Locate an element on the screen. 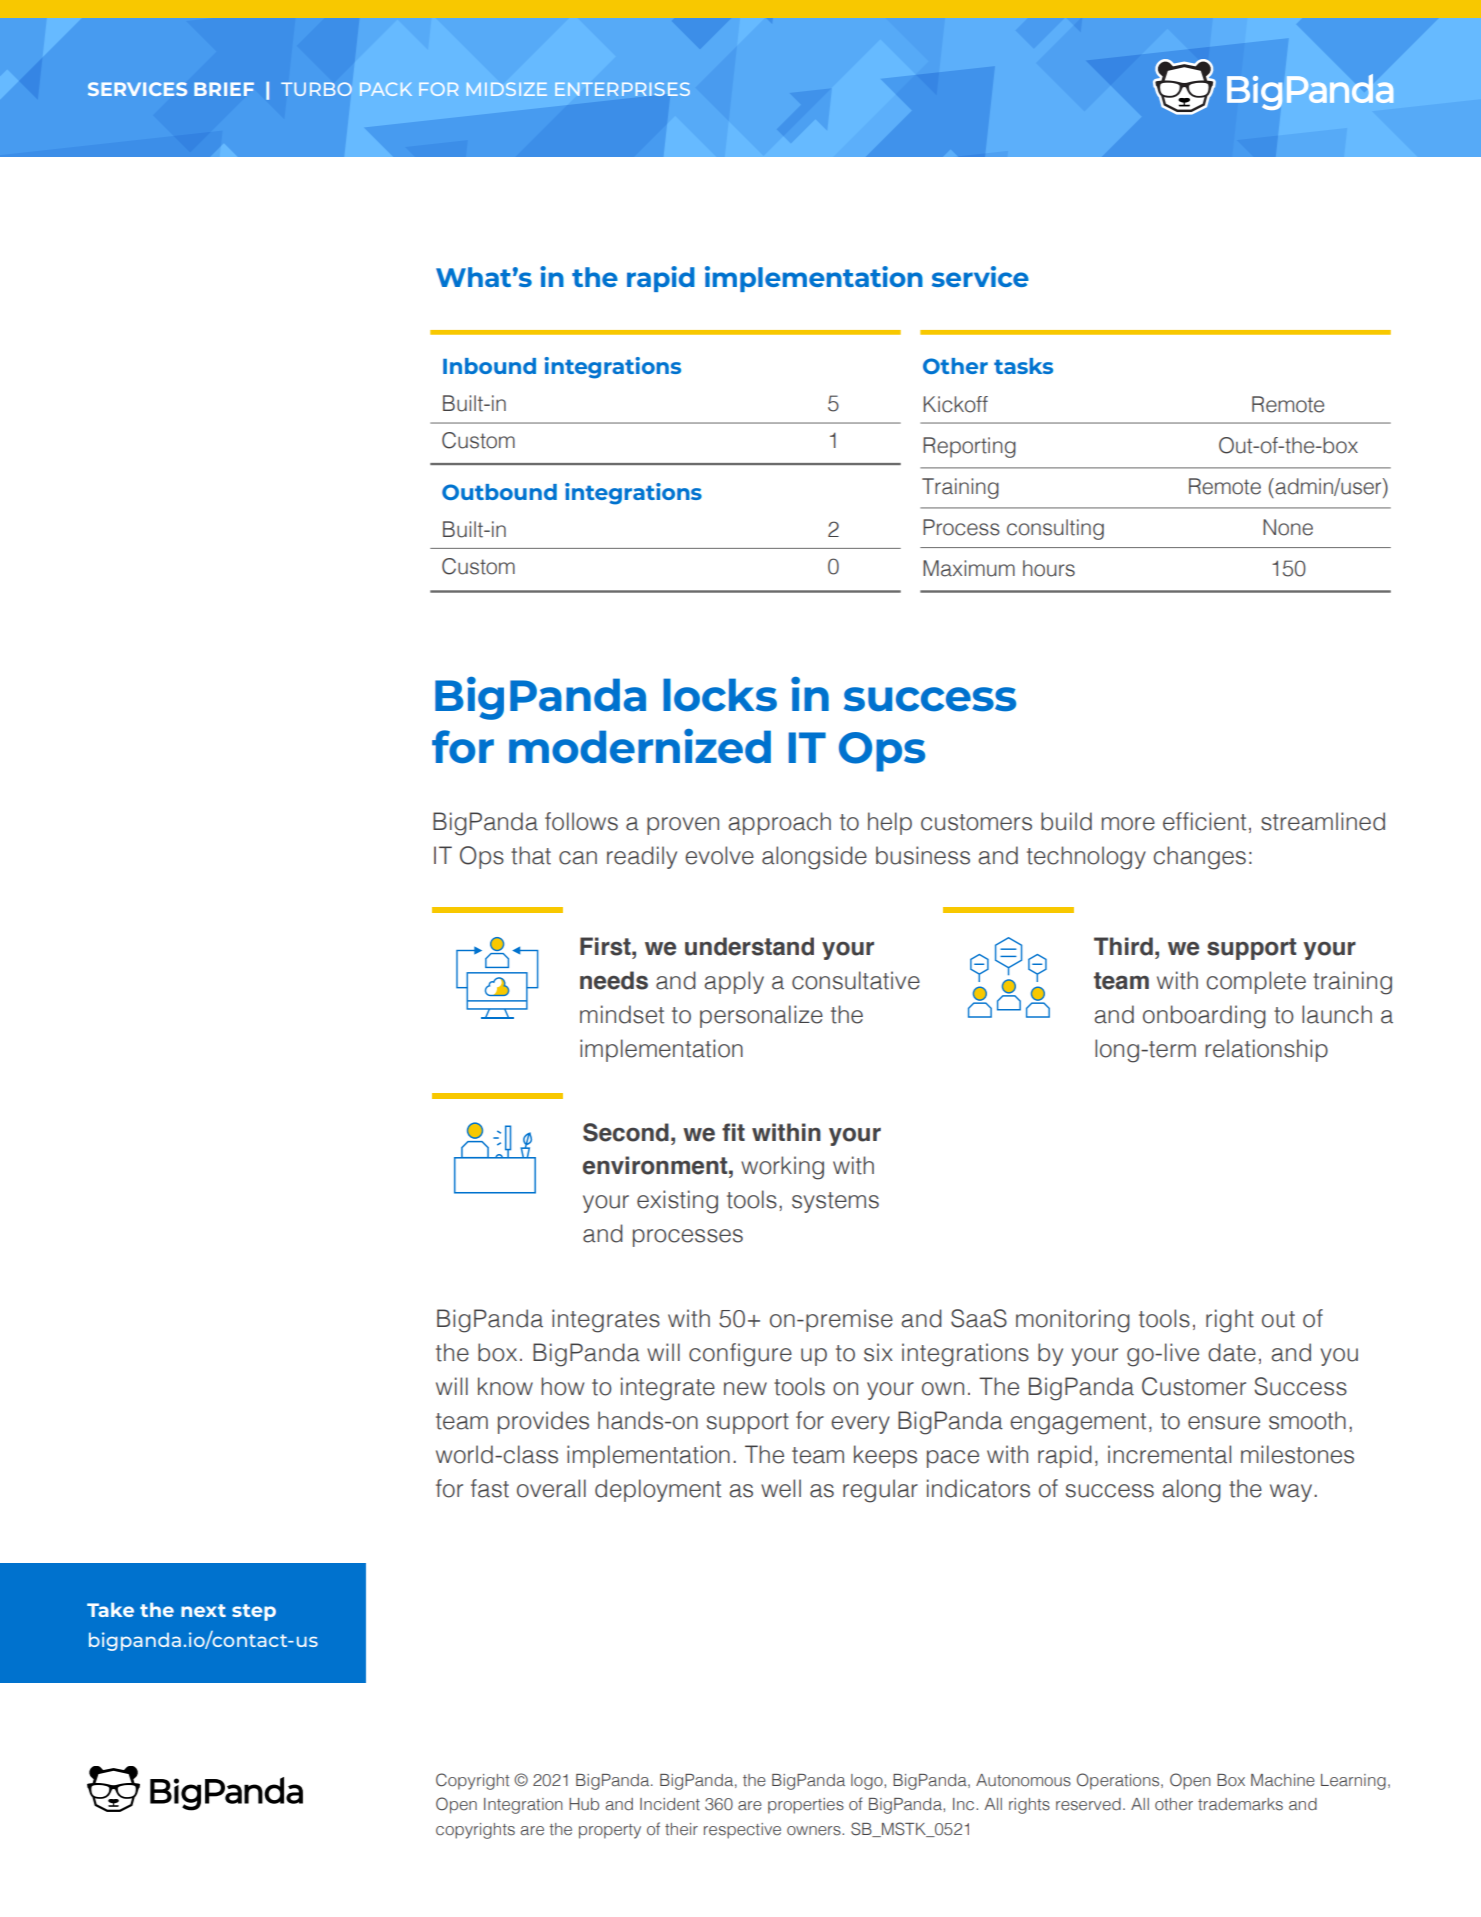  tasks is located at coordinates (1023, 366).
